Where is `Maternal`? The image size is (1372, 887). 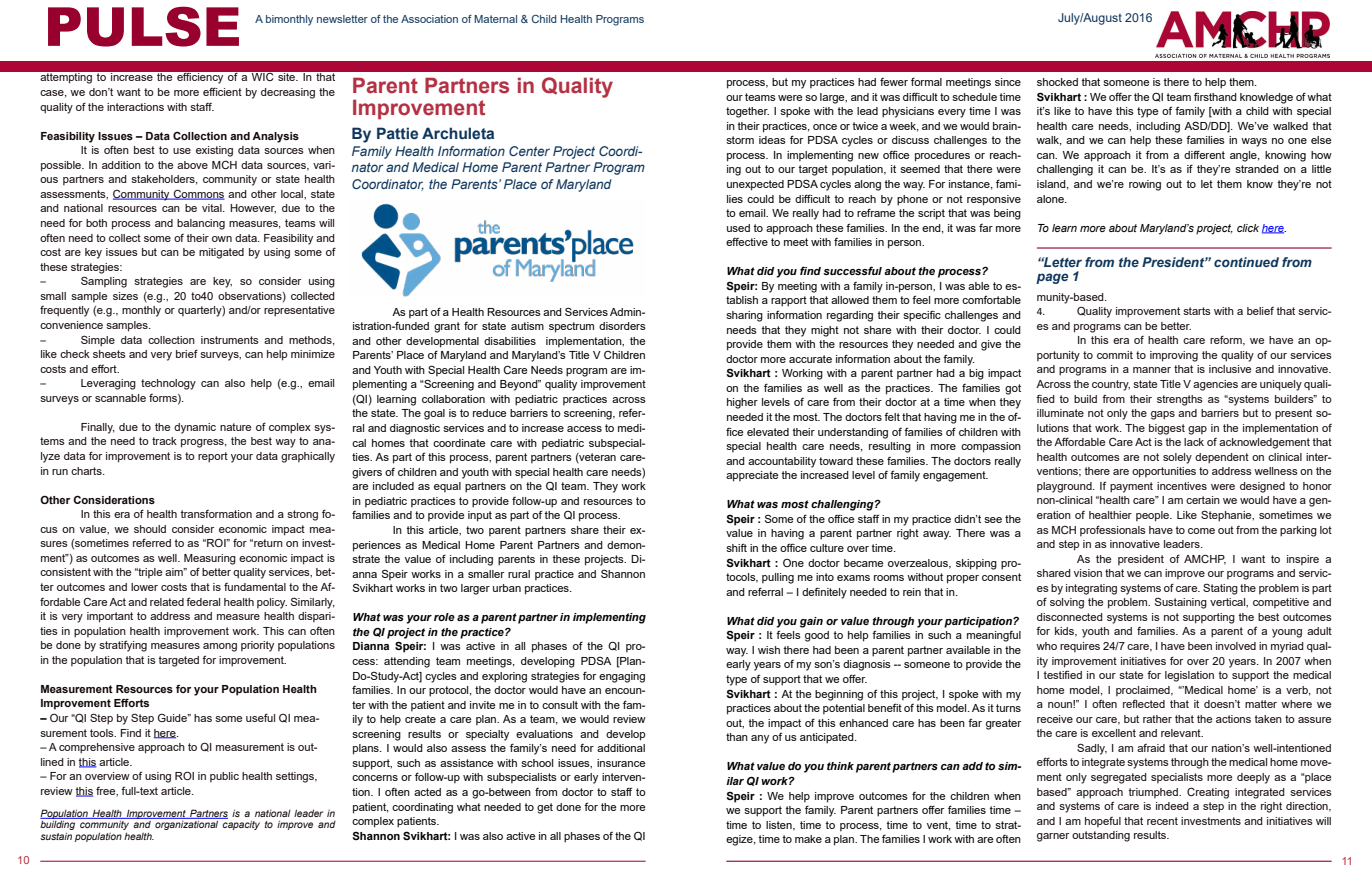
Maternal is located at coordinates (495, 19).
